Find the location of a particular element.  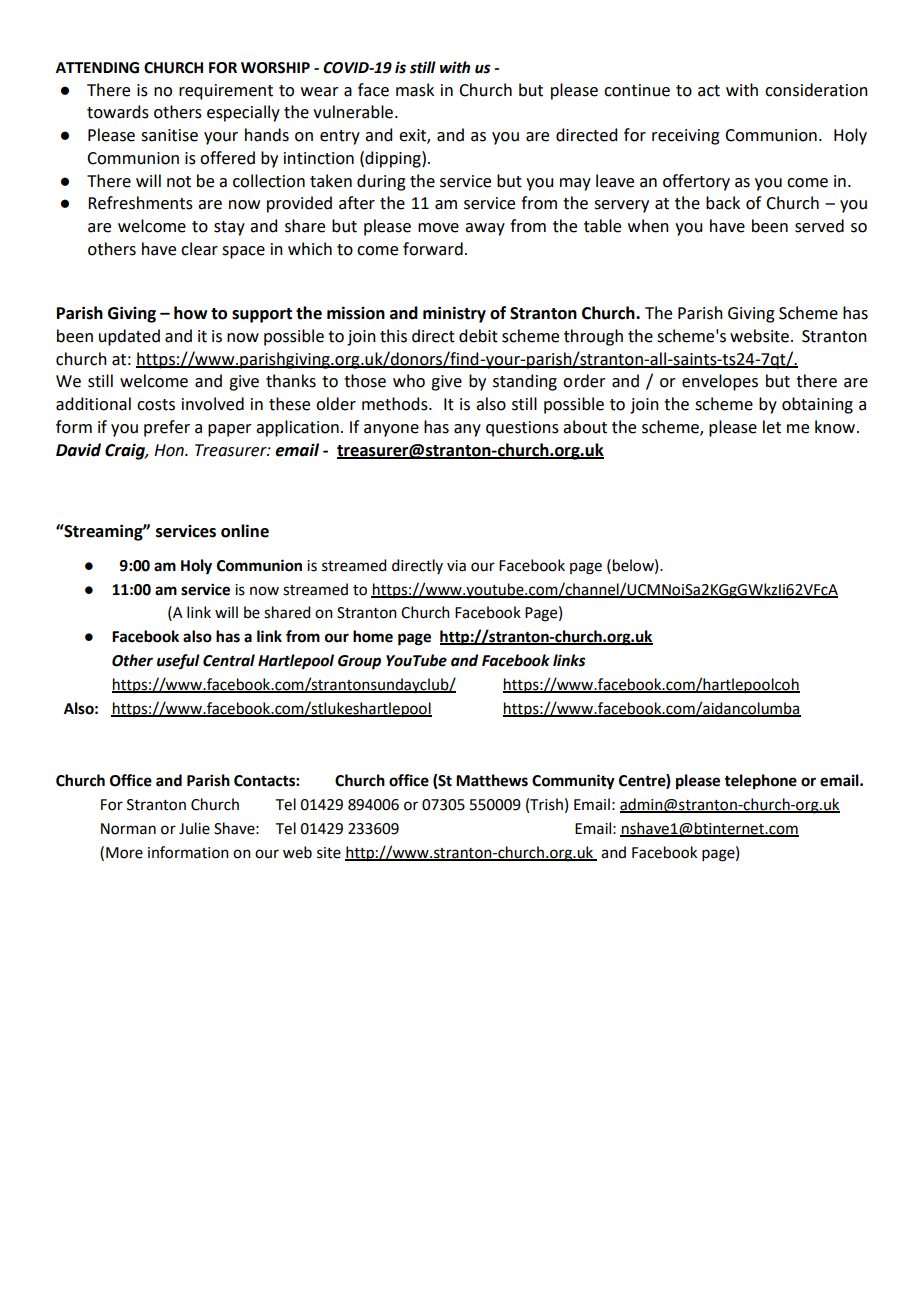

debit is located at coordinates (478, 336).
